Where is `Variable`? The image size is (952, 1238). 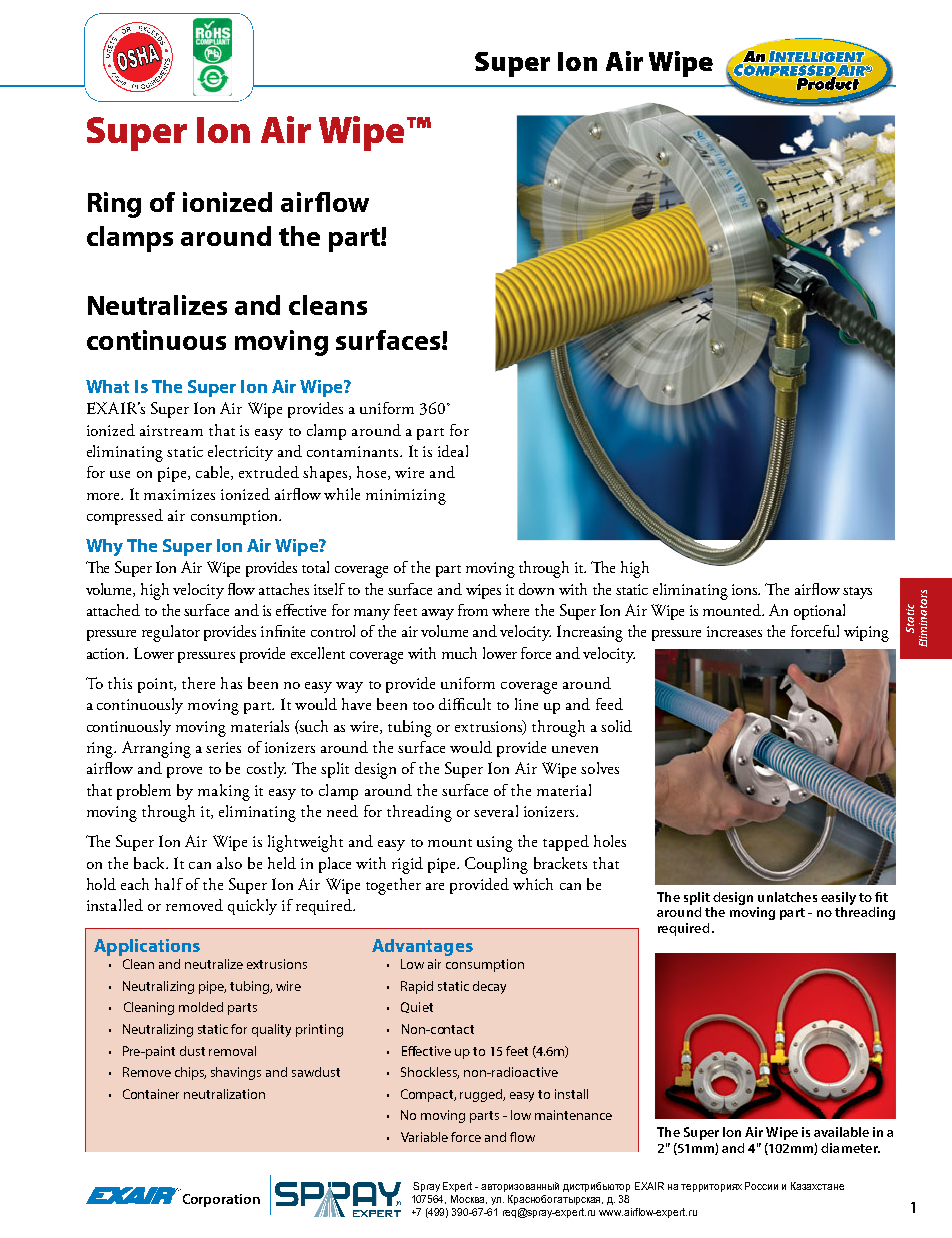 Variable is located at coordinates (424, 1137).
